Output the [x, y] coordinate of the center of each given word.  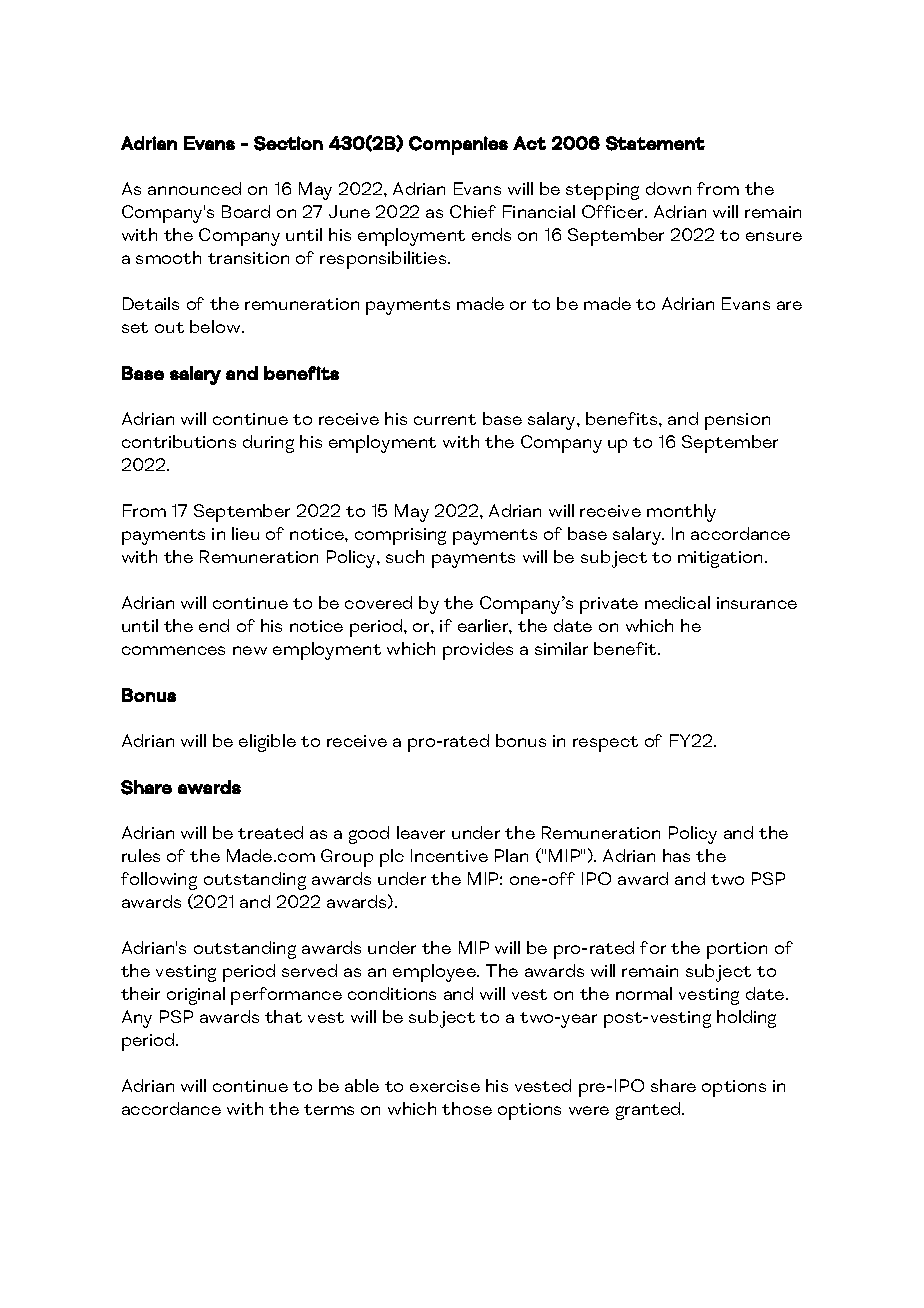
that [283, 1016]
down [668, 188]
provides [478, 651]
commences [173, 650]
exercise [445, 1086]
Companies [458, 145]
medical [677, 602]
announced [194, 188]
